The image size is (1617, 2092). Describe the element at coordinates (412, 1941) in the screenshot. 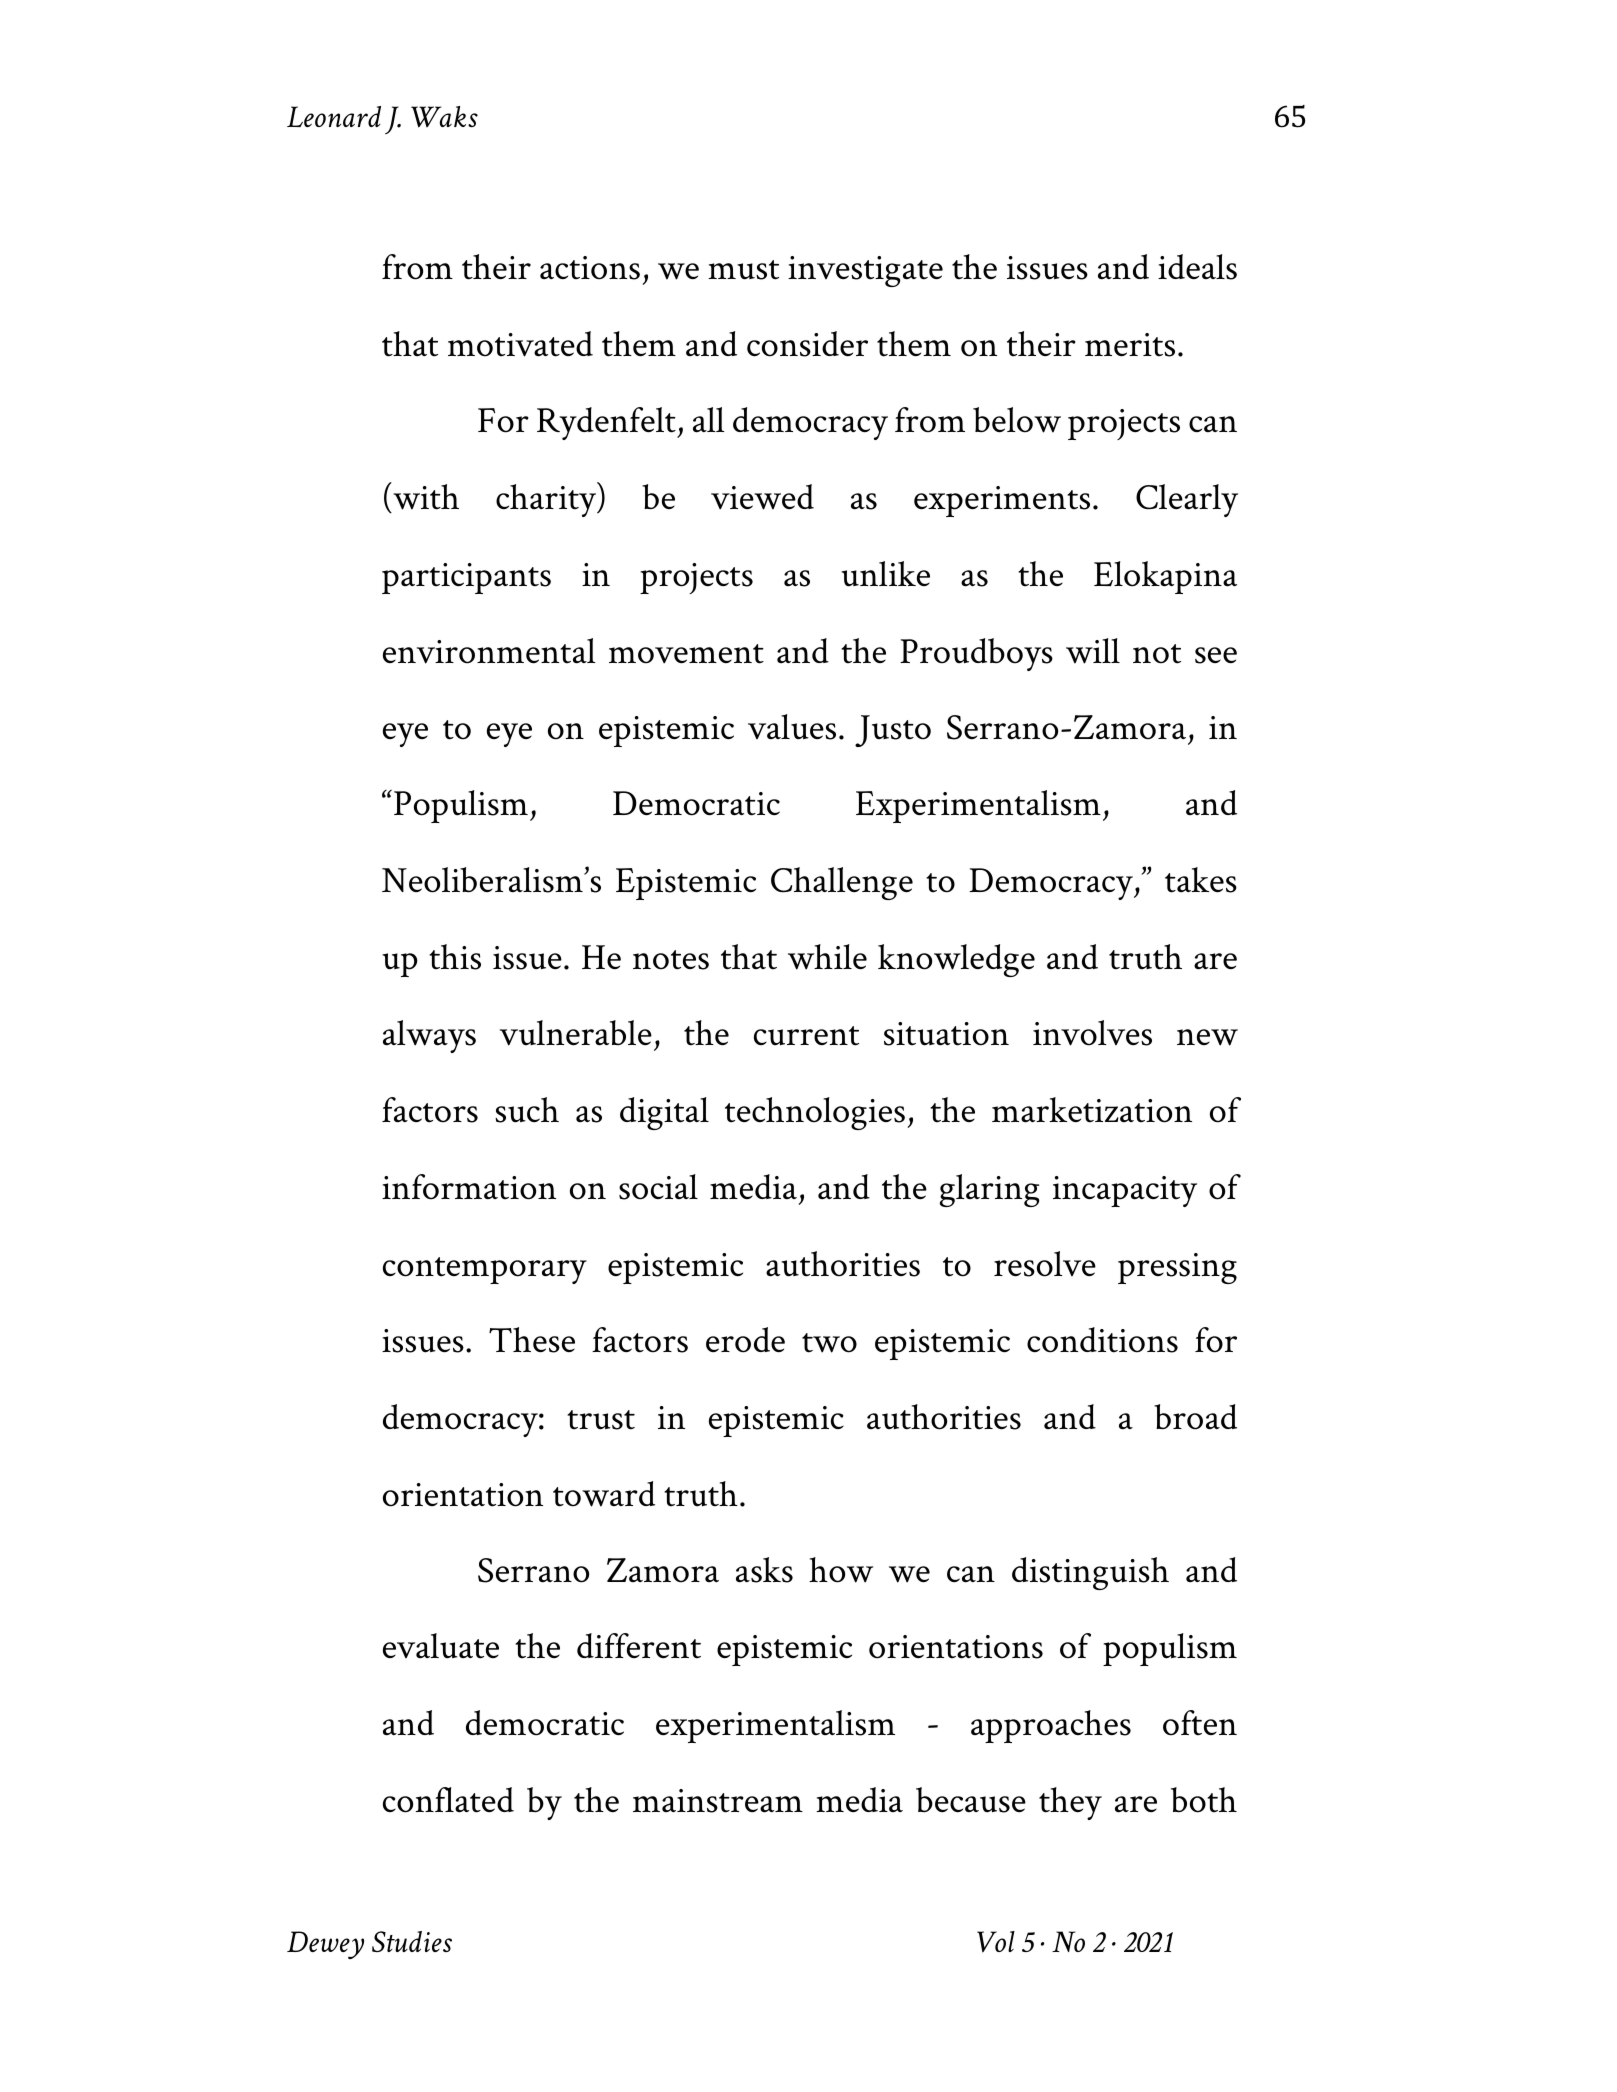

I see `Studies` at that location.
